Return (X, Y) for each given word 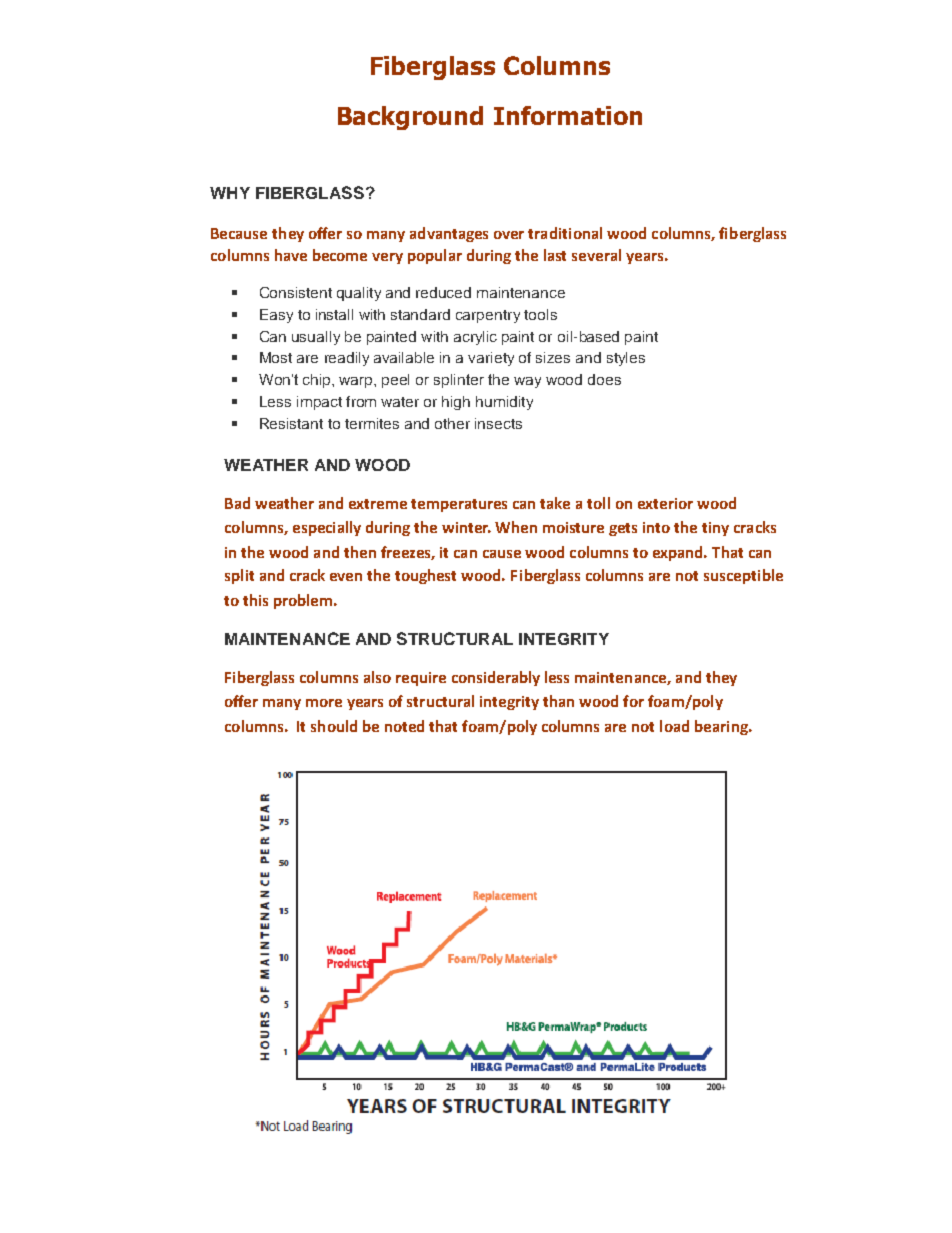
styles (626, 359)
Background (410, 118)
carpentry (488, 316)
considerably (496, 678)
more (324, 703)
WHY (230, 193)
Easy (276, 316)
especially (327, 528)
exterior (665, 503)
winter (466, 527)
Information (568, 115)
